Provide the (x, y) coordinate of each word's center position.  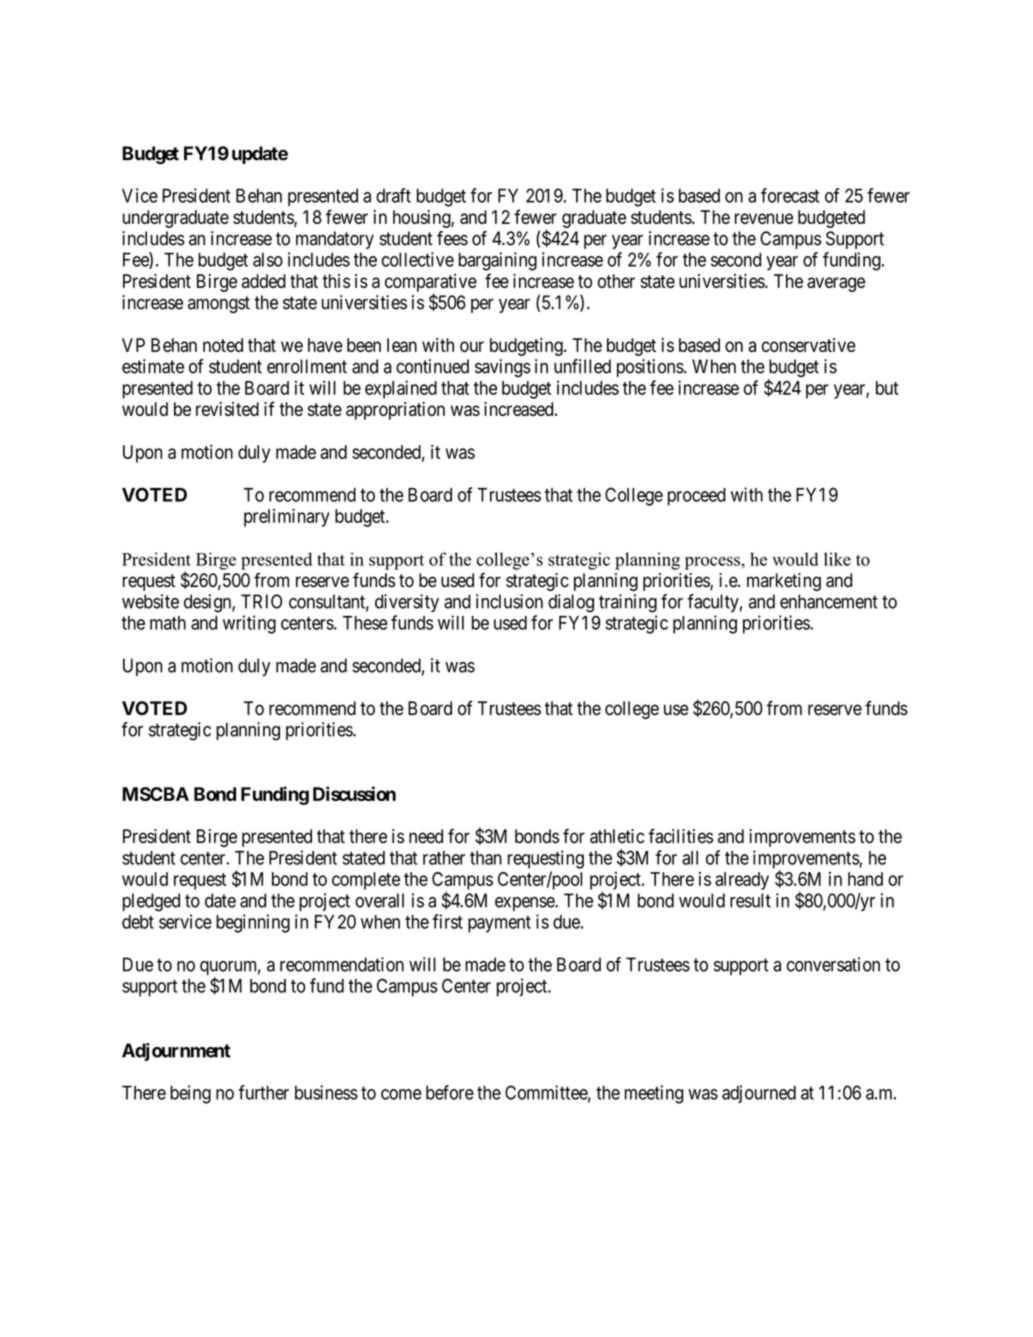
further (263, 1092)
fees (452, 238)
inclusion (509, 601)
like (837, 559)
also (268, 259)
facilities (680, 836)
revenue (764, 218)
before (450, 1092)
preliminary (287, 517)
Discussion (354, 793)
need (426, 836)
